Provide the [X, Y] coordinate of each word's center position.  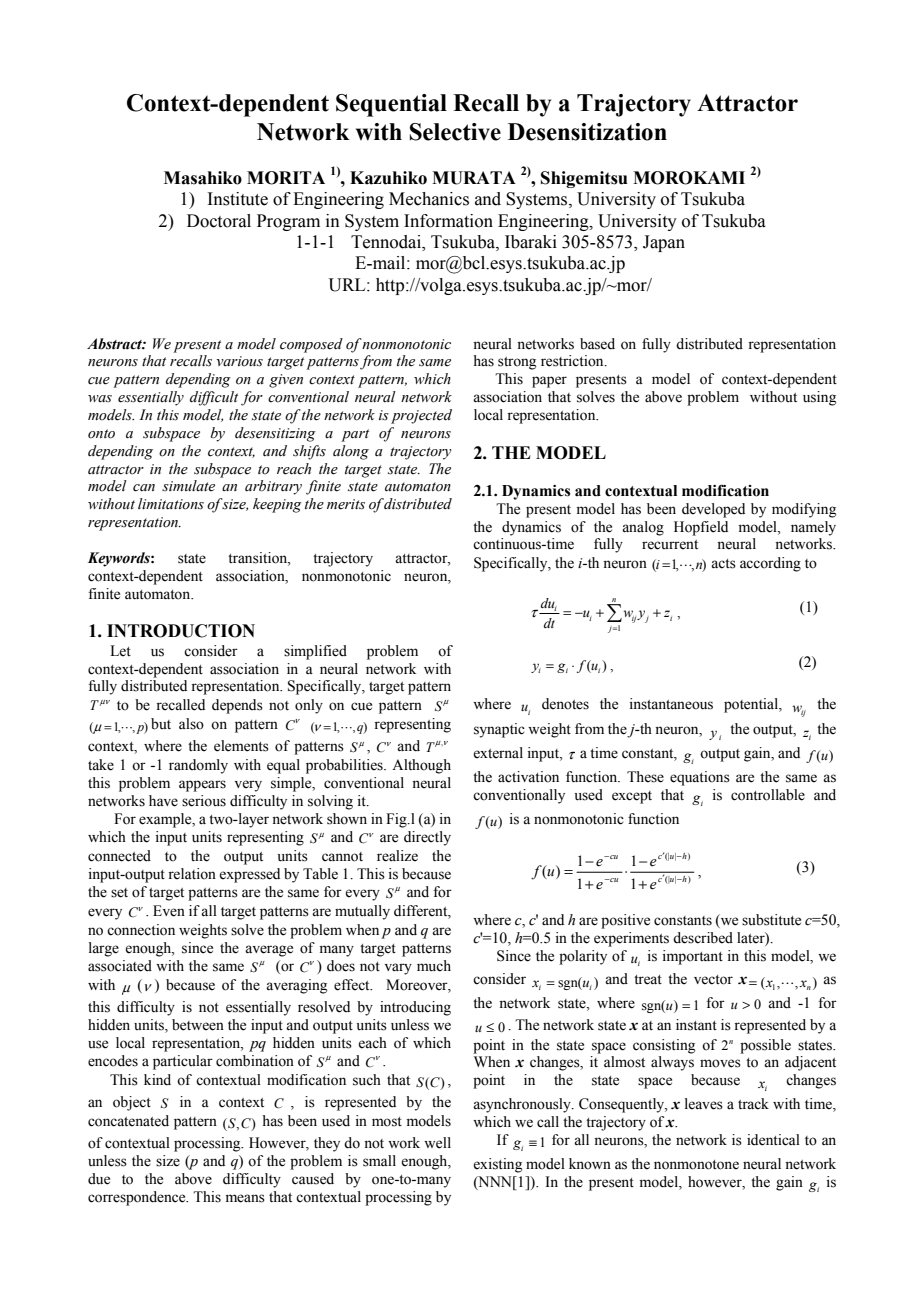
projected [421, 416]
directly [427, 838]
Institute [237, 199]
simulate [188, 486]
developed [713, 510]
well [437, 1143]
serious [204, 801]
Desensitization [587, 132]
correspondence [138, 1198]
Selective [455, 132]
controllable [768, 795]
